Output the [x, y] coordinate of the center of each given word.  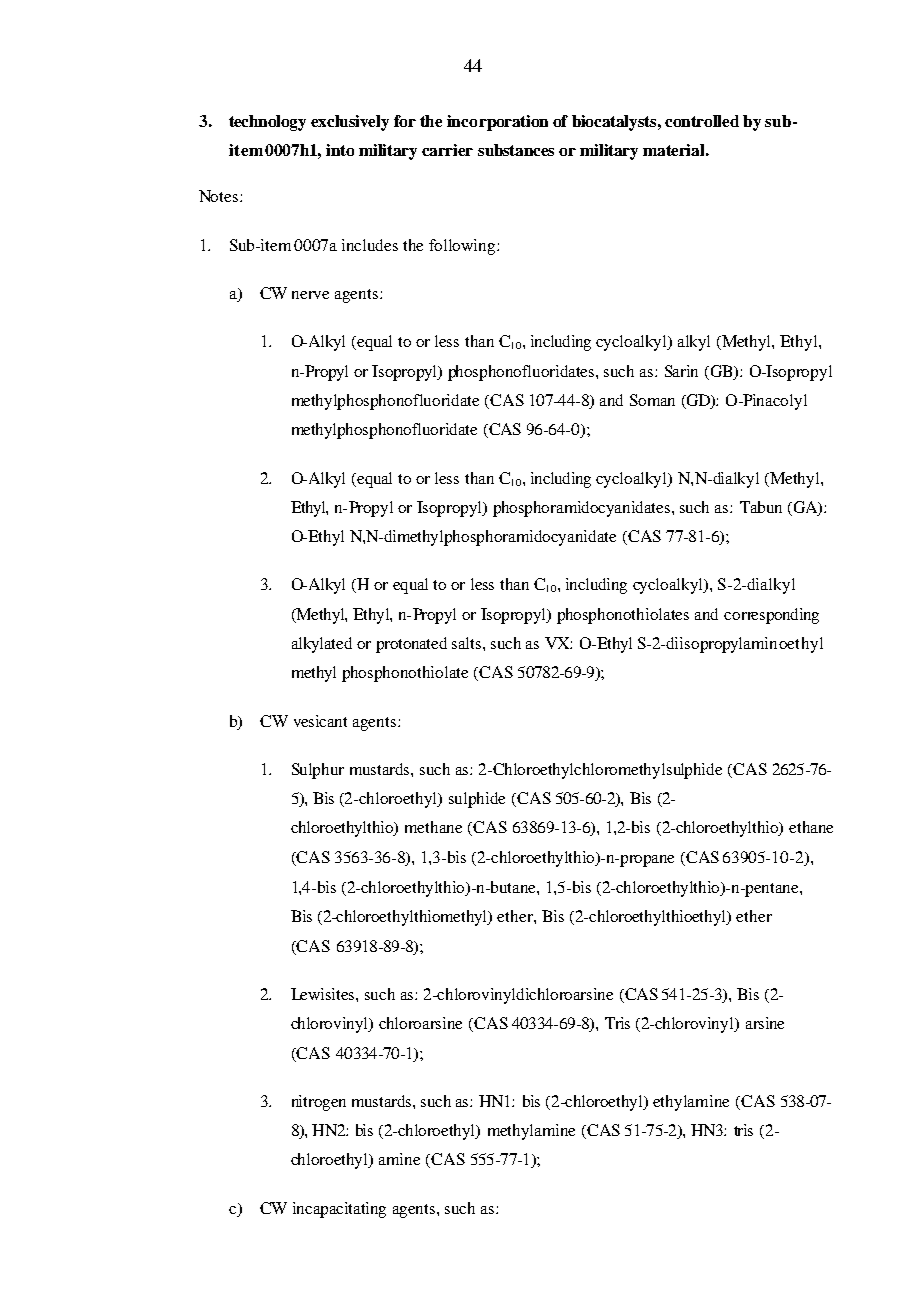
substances [516, 150]
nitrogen [319, 1103]
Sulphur [318, 771]
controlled [702, 121]
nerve [310, 295]
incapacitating [339, 1210]
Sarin [681, 371]
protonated [411, 645]
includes [370, 245]
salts [468, 643]
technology [267, 123]
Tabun [761, 507]
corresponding [771, 616]
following [463, 247]
